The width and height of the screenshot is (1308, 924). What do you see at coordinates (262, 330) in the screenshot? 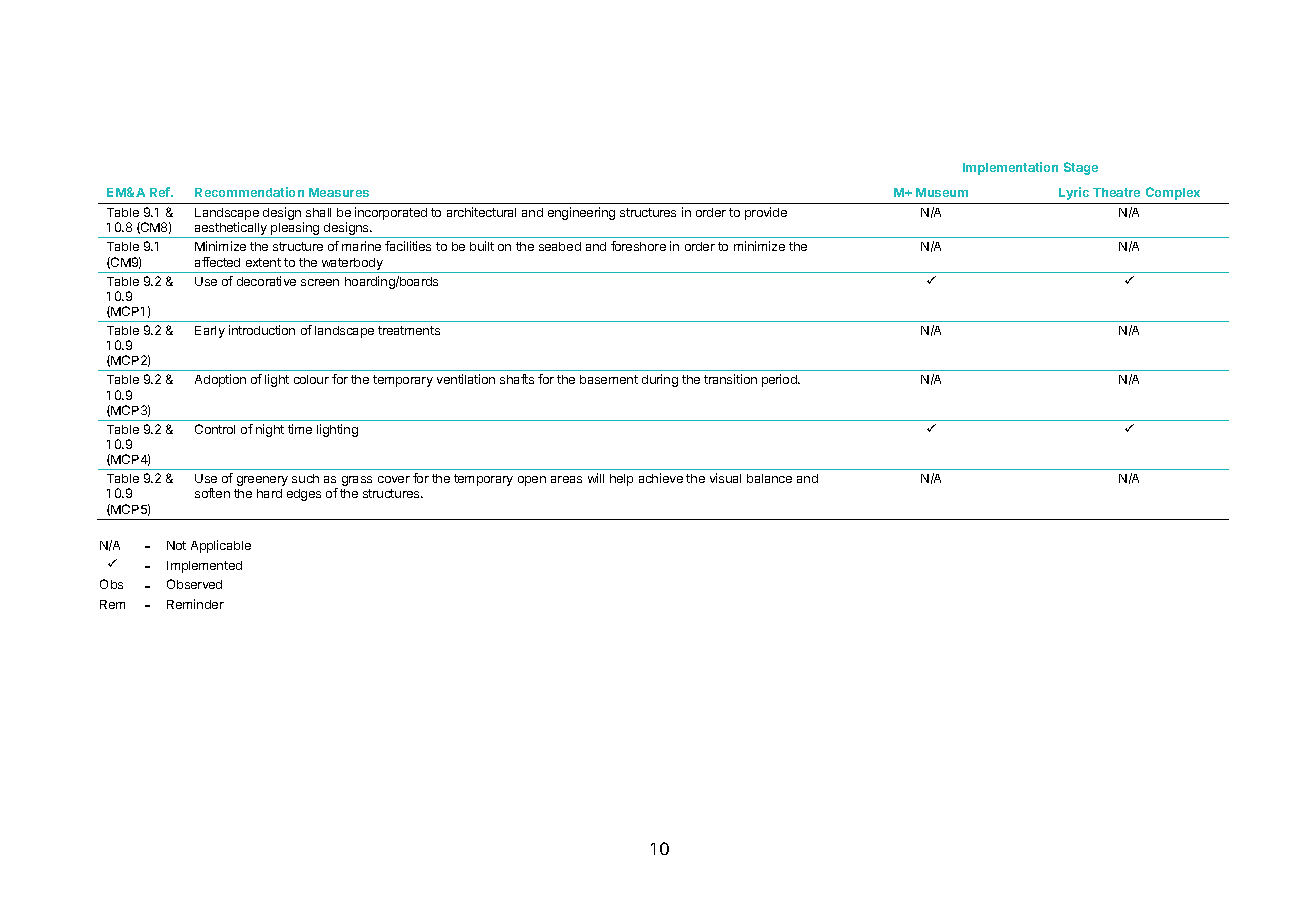
I see `introduction` at bounding box center [262, 330].
